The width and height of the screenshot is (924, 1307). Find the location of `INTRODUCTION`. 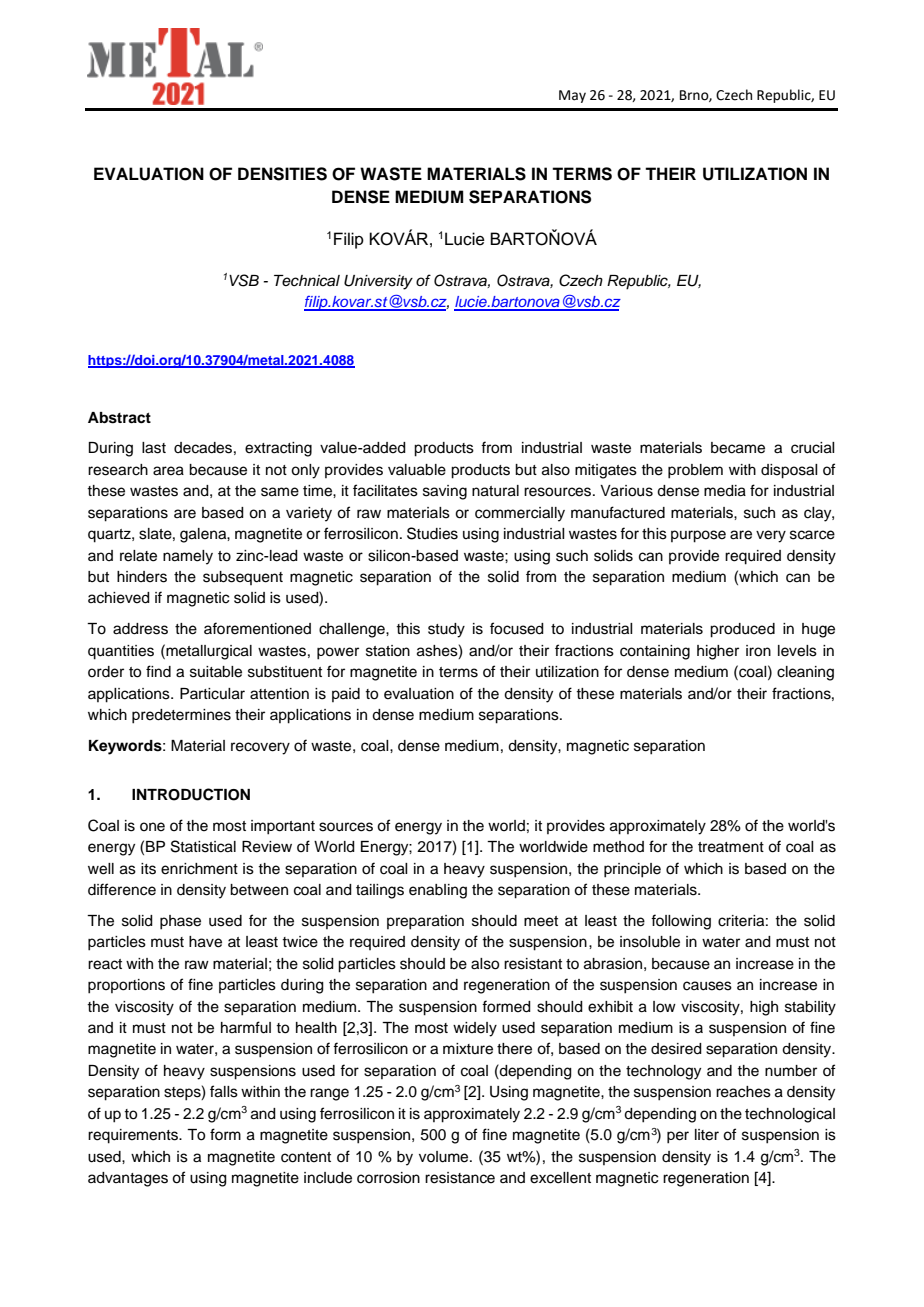

INTRODUCTION is located at coordinates (191, 794).
